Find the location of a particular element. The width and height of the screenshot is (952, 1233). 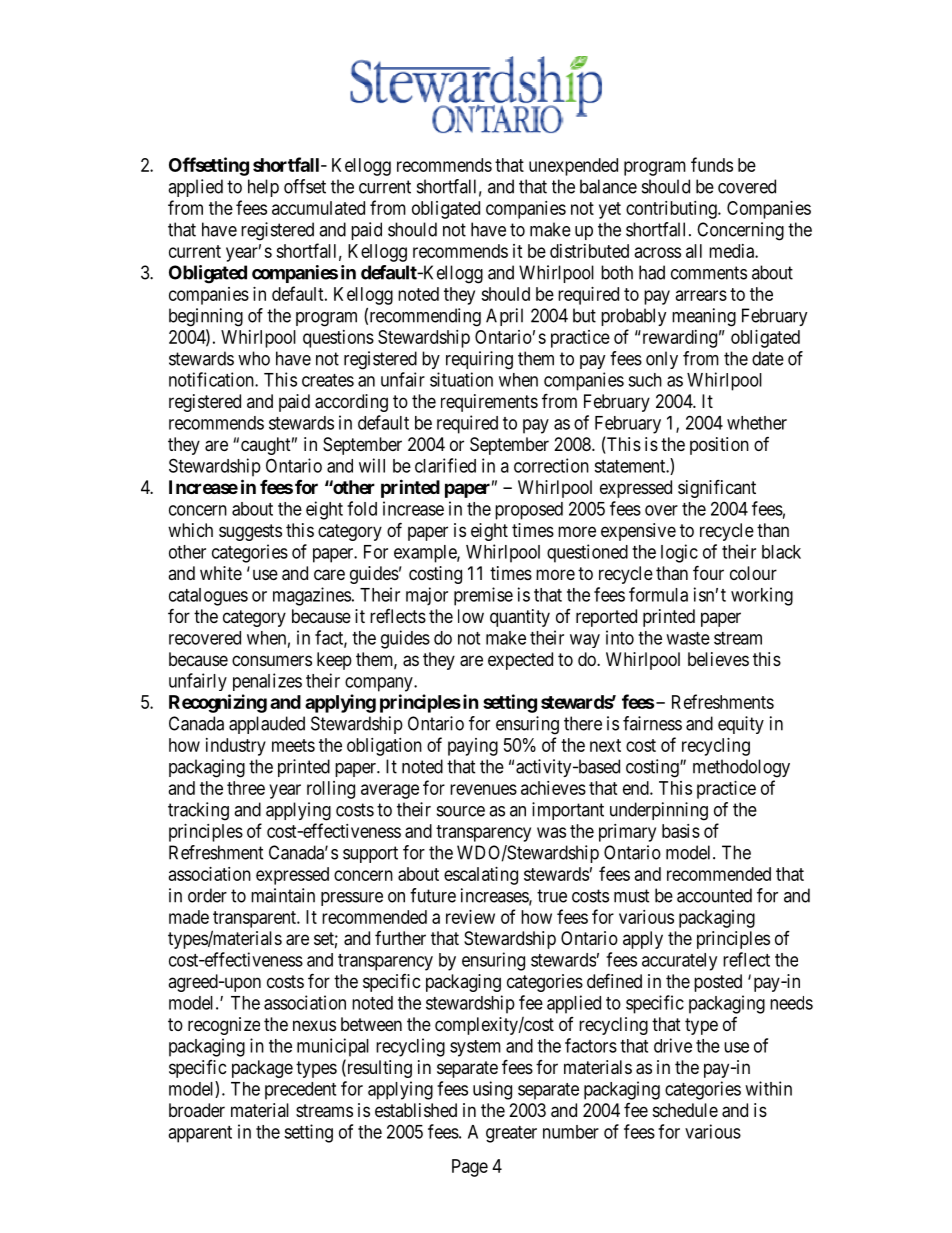

apparent is located at coordinates (200, 1134).
